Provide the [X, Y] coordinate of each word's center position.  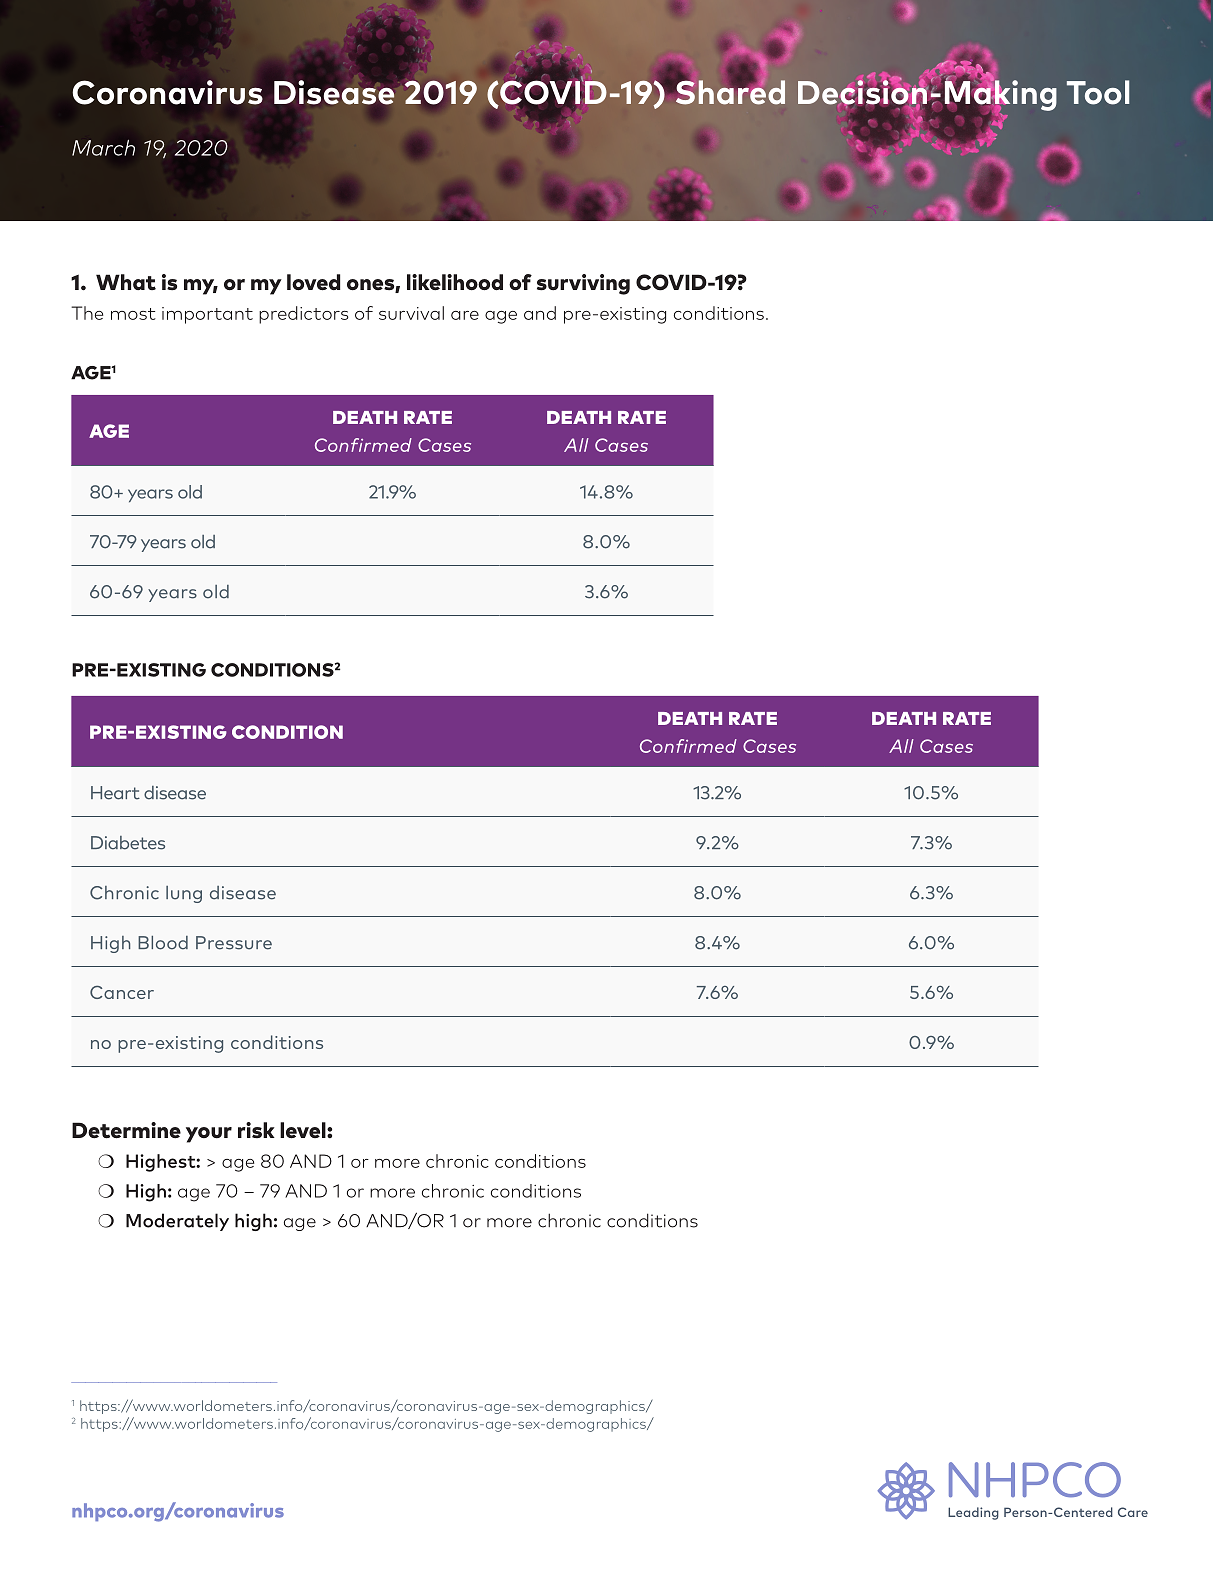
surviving [583, 284]
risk [256, 1130]
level [304, 1130]
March [103, 148]
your [209, 1135]
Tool [1098, 92]
